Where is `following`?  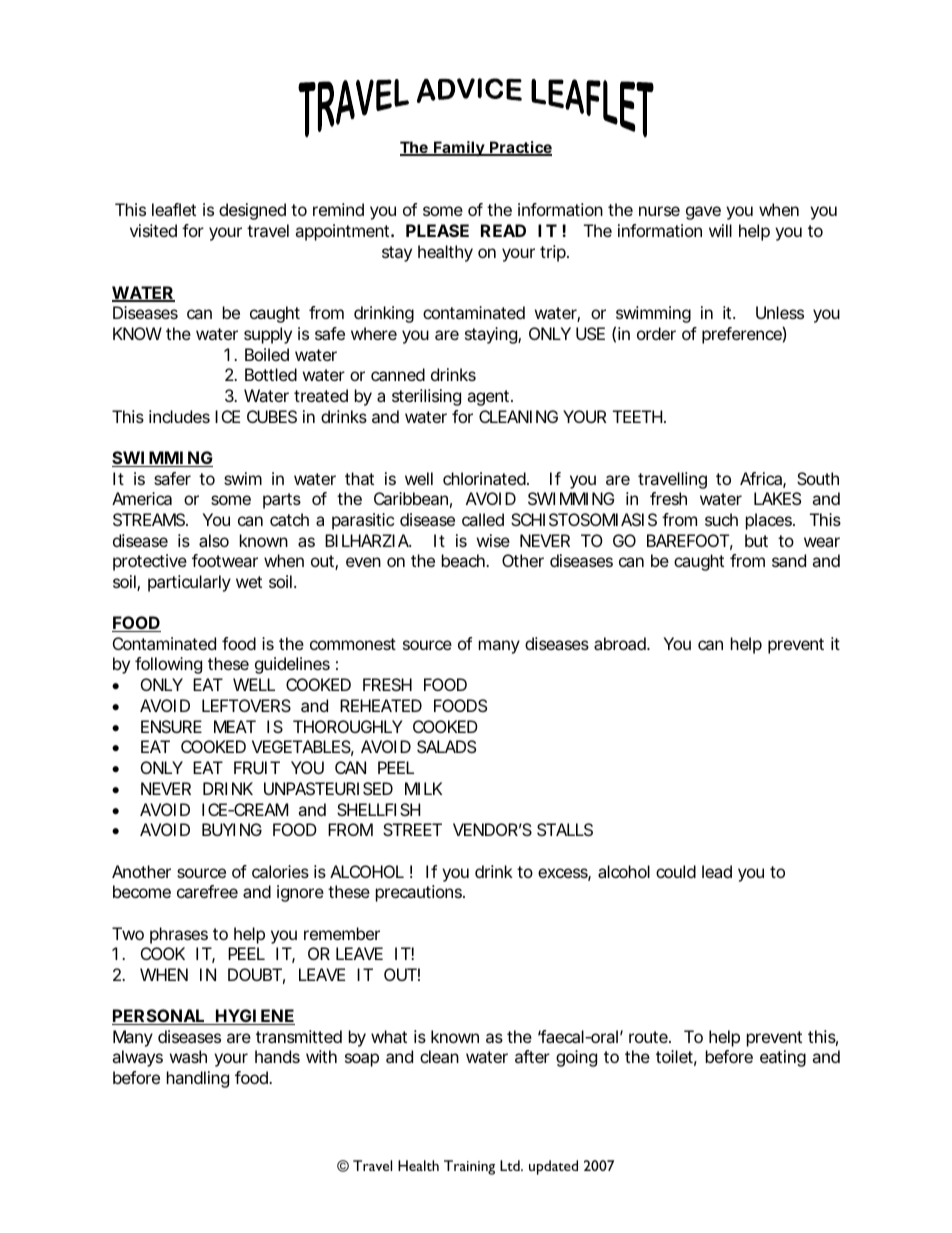 following is located at coordinates (168, 665).
